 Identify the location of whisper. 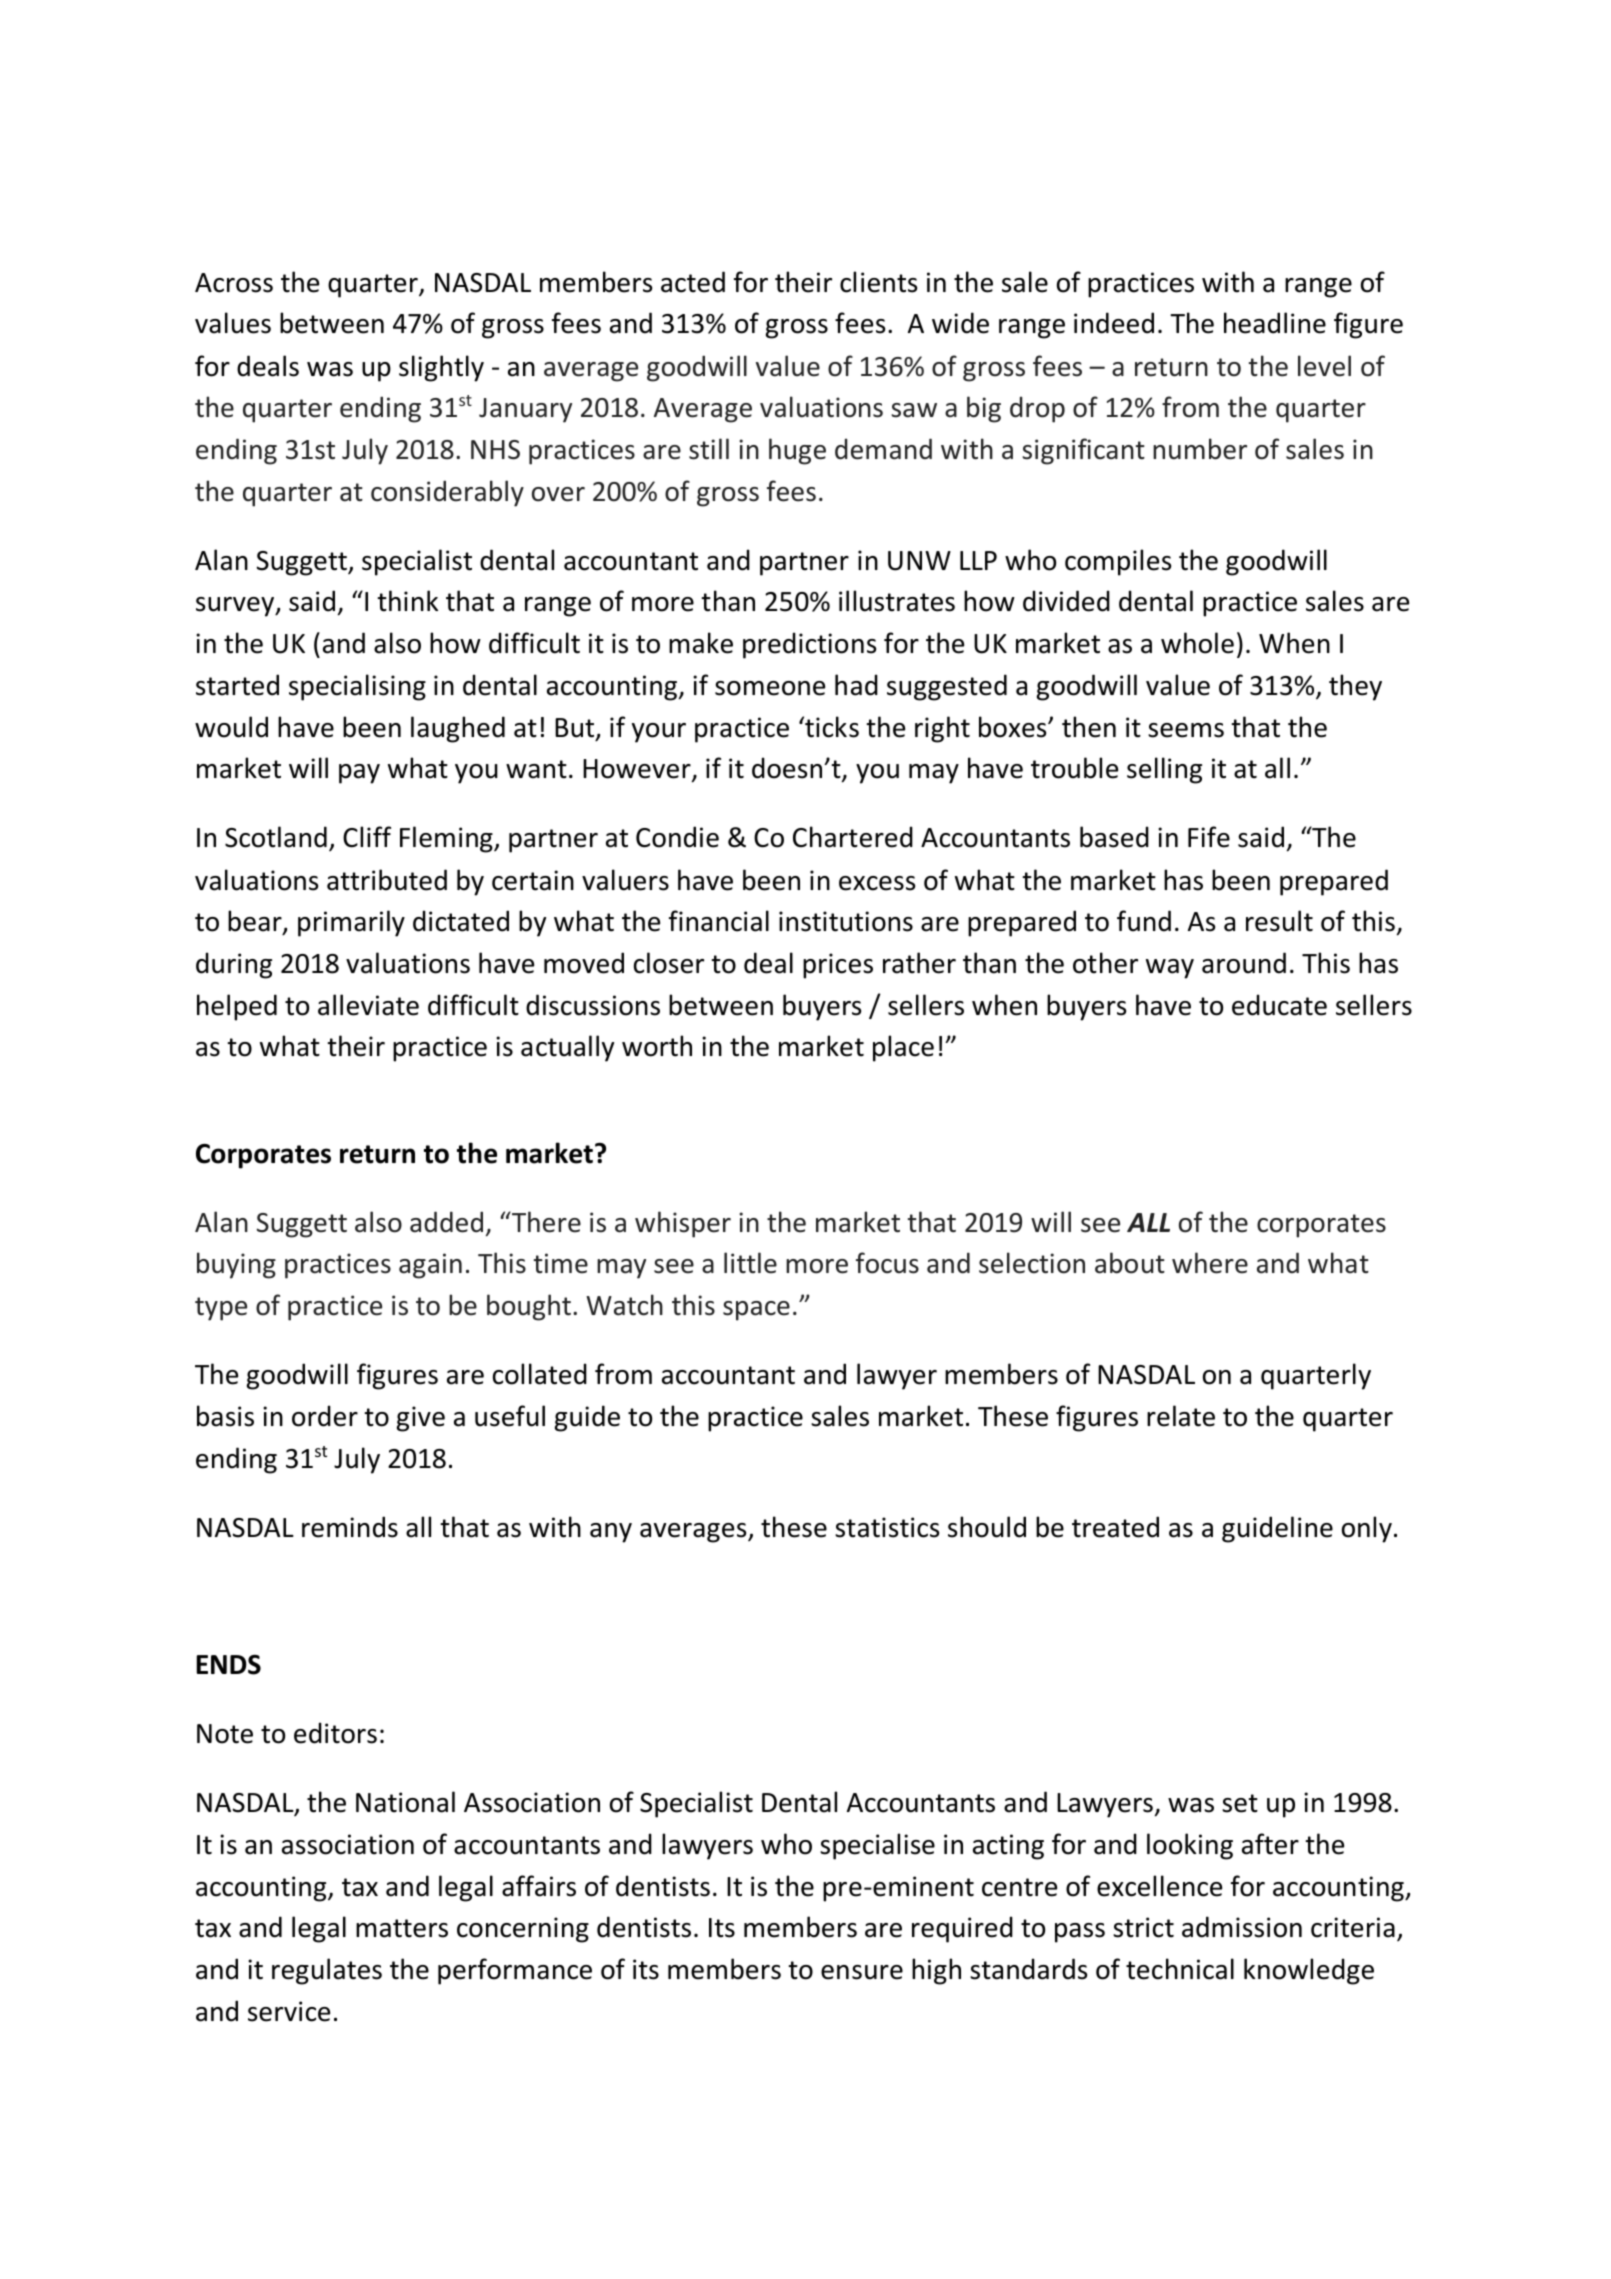
(683, 1224).
